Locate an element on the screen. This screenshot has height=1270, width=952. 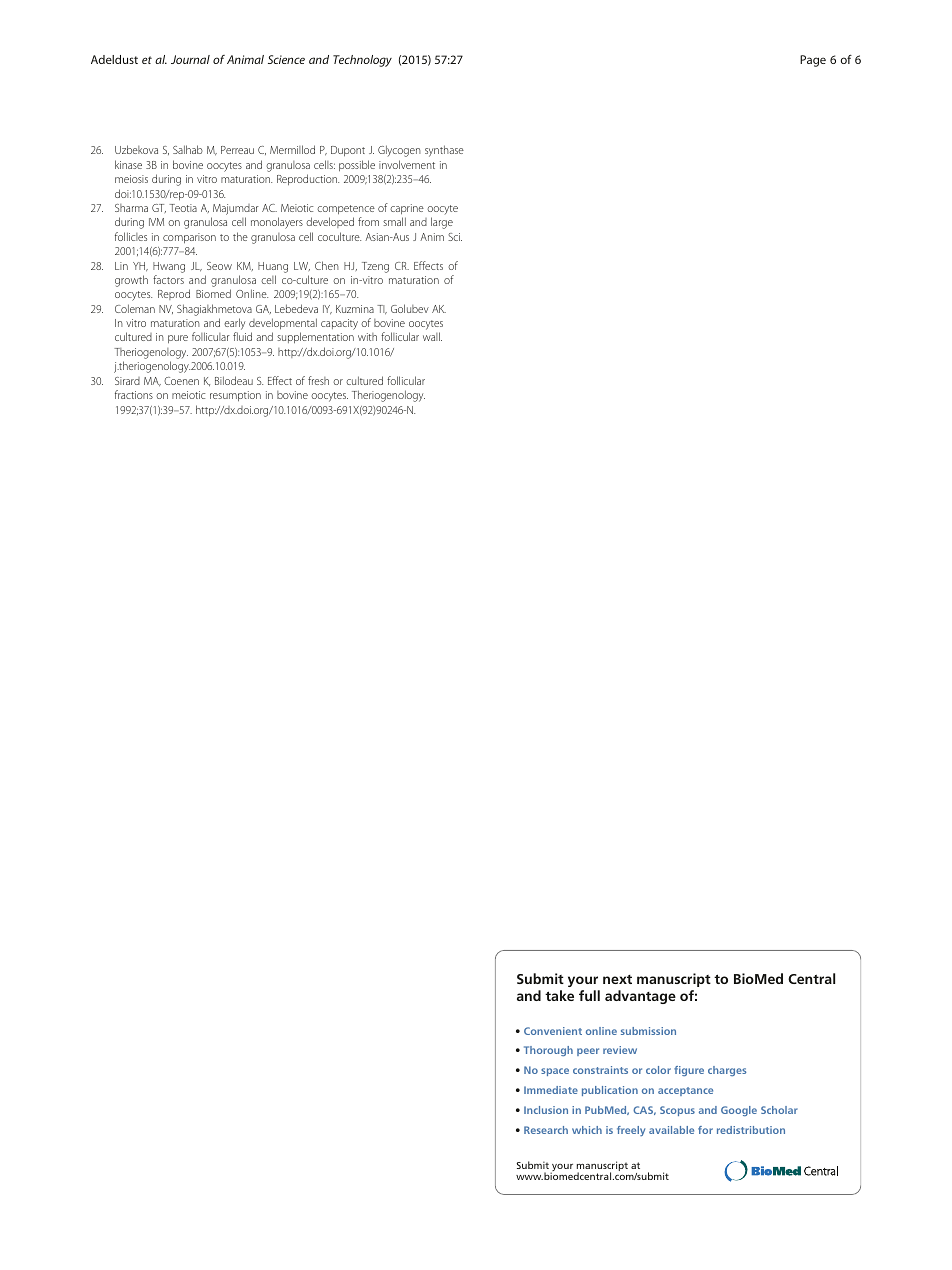
with is located at coordinates (367, 337).
